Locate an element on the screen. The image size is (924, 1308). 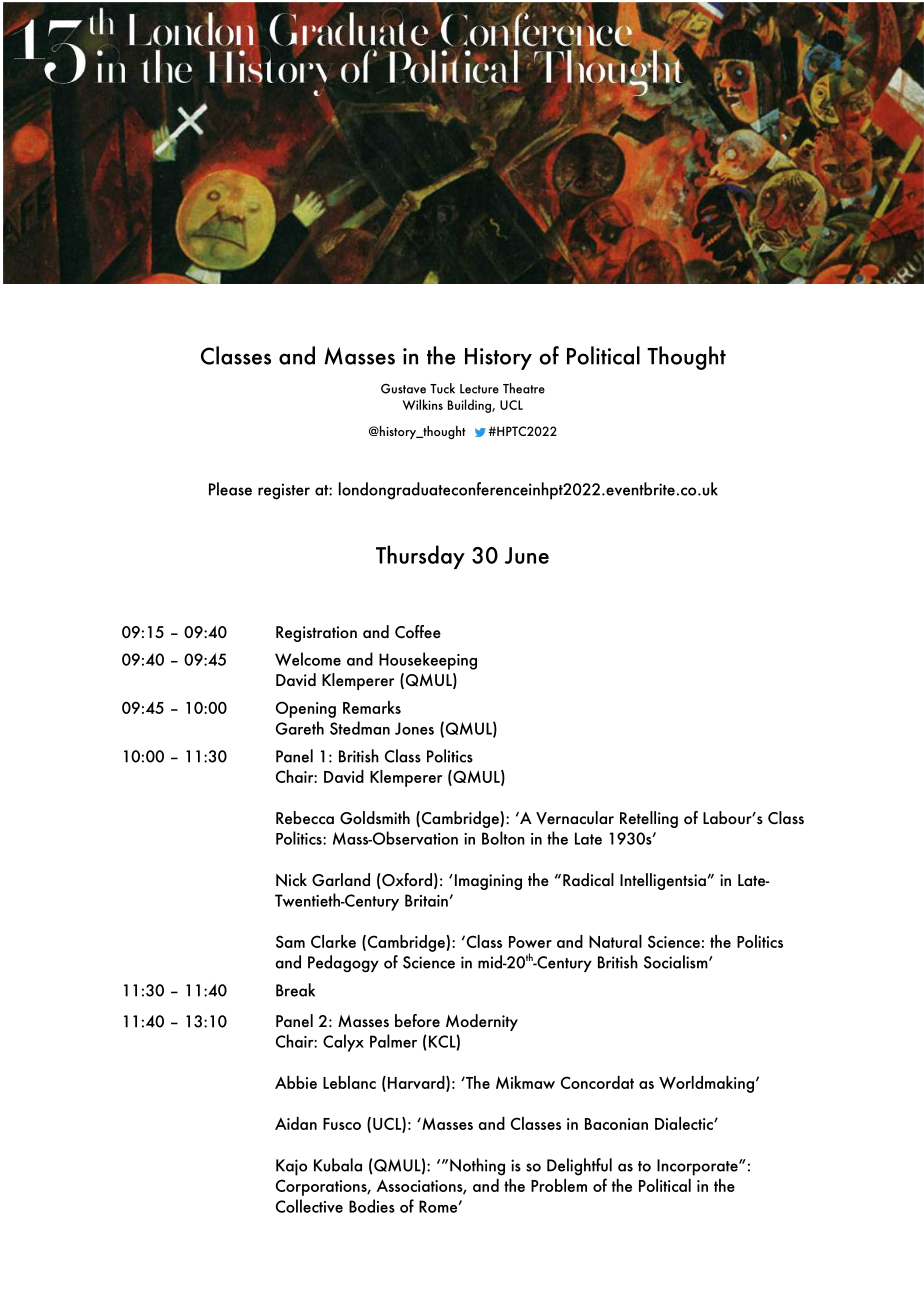
Building is located at coordinates (470, 406).
